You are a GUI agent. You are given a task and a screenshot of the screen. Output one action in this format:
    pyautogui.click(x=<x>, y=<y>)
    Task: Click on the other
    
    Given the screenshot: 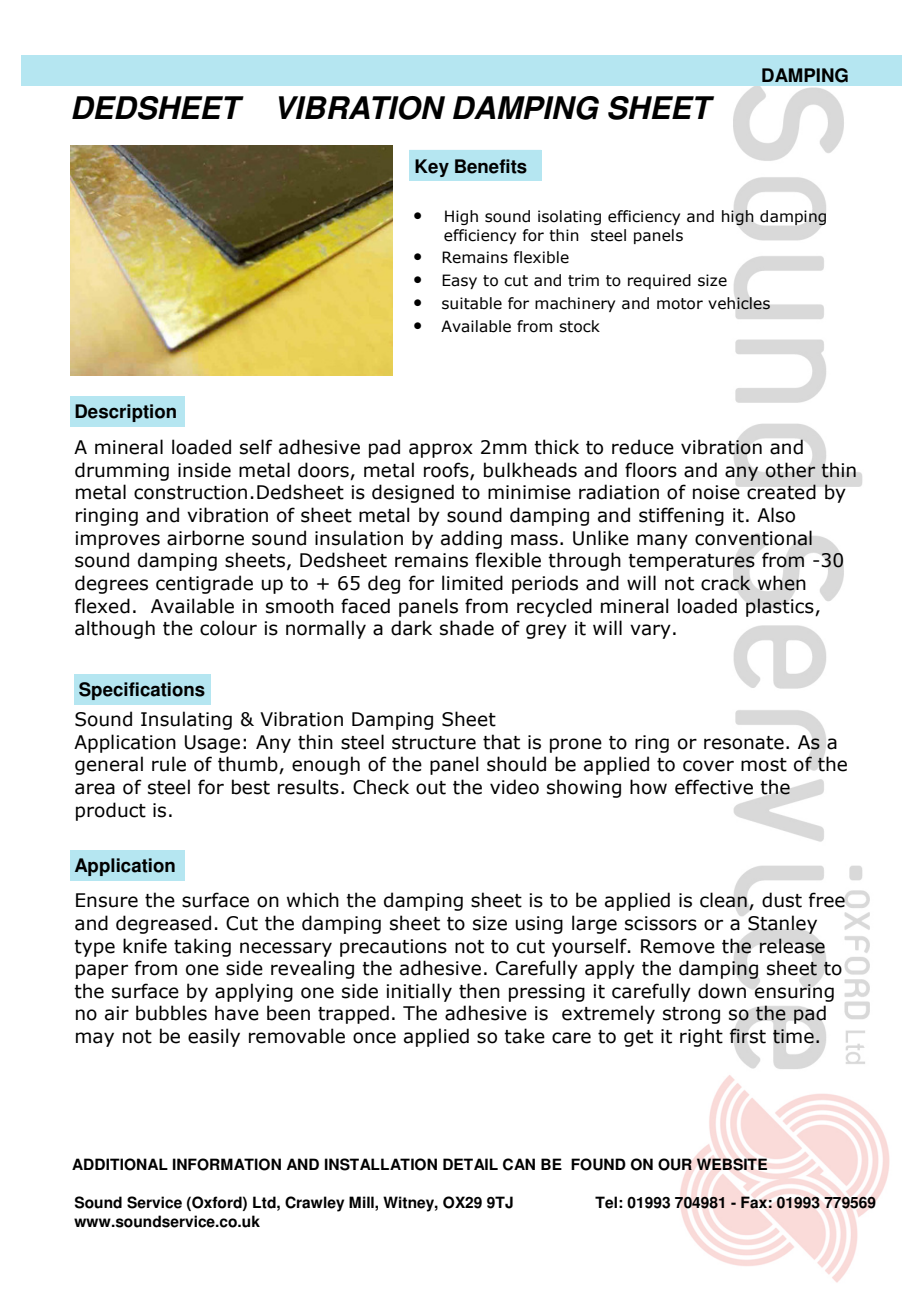 What is the action you would take?
    pyautogui.click(x=790, y=470)
